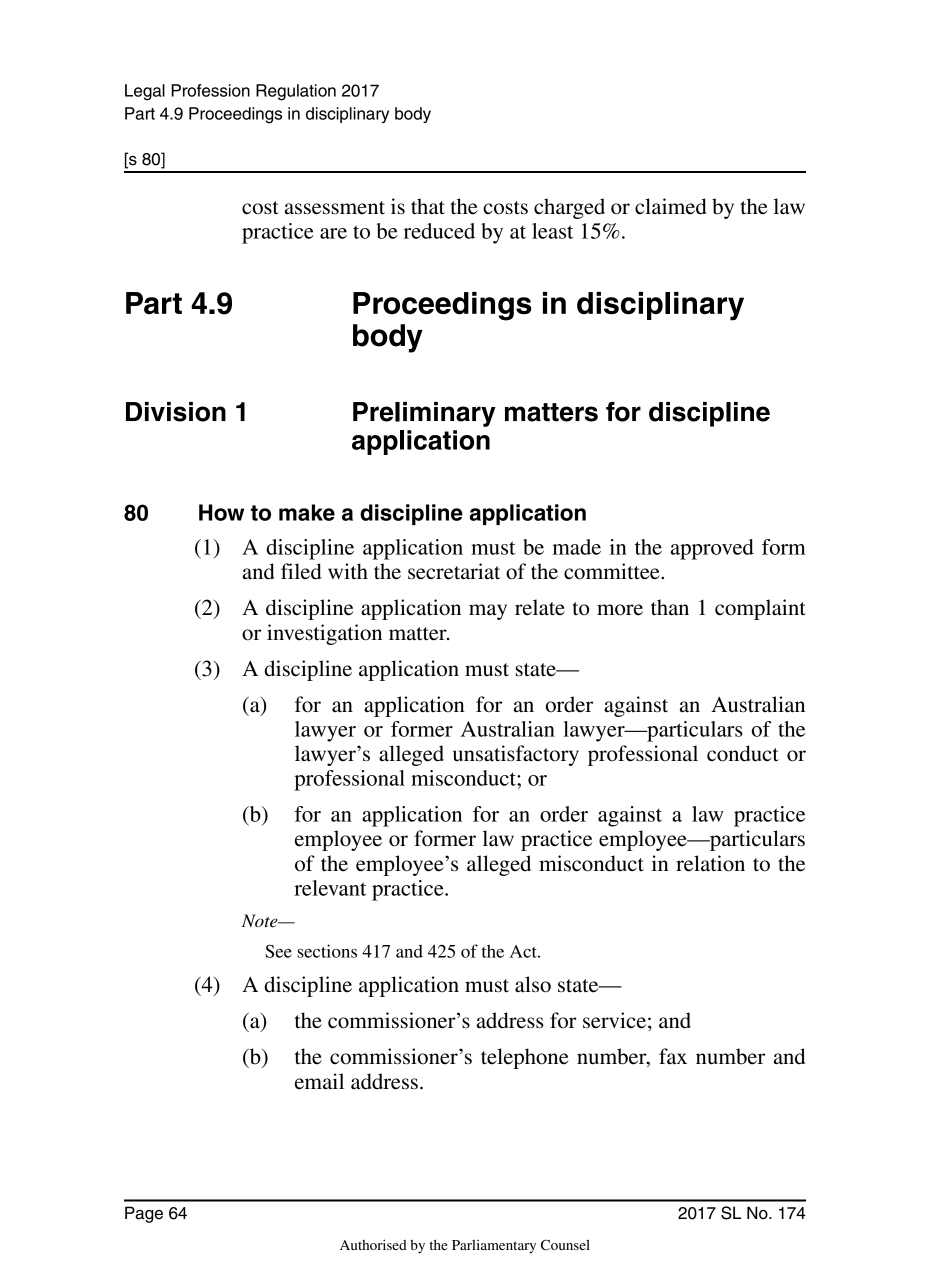 The height and width of the screenshot is (1288, 930). I want to click on investigation, so click(324, 634).
